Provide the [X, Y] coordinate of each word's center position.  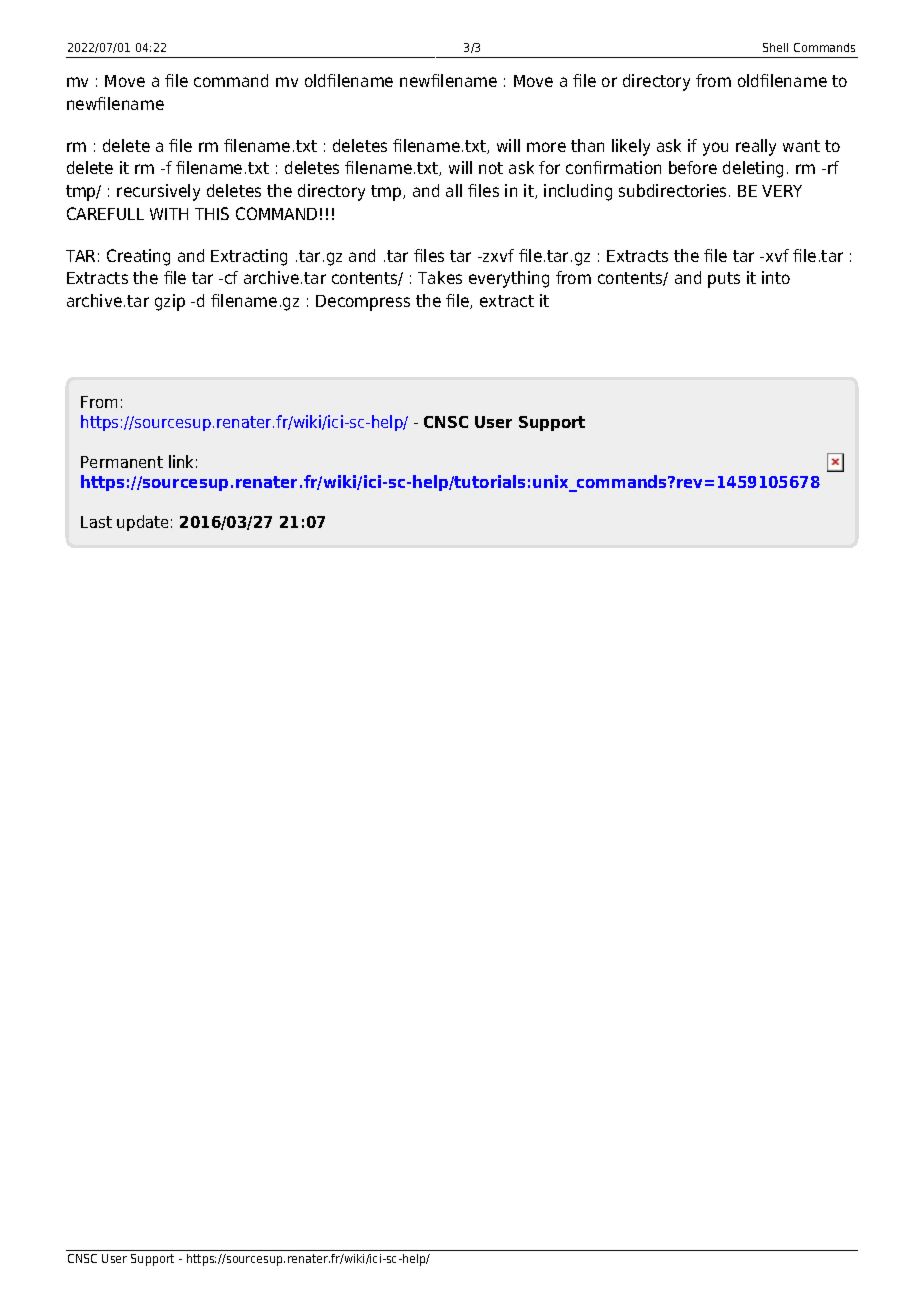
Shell [775, 47]
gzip [170, 302]
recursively [158, 192]
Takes [440, 277]
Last [96, 522]
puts [724, 280]
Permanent [122, 462]
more [546, 147]
